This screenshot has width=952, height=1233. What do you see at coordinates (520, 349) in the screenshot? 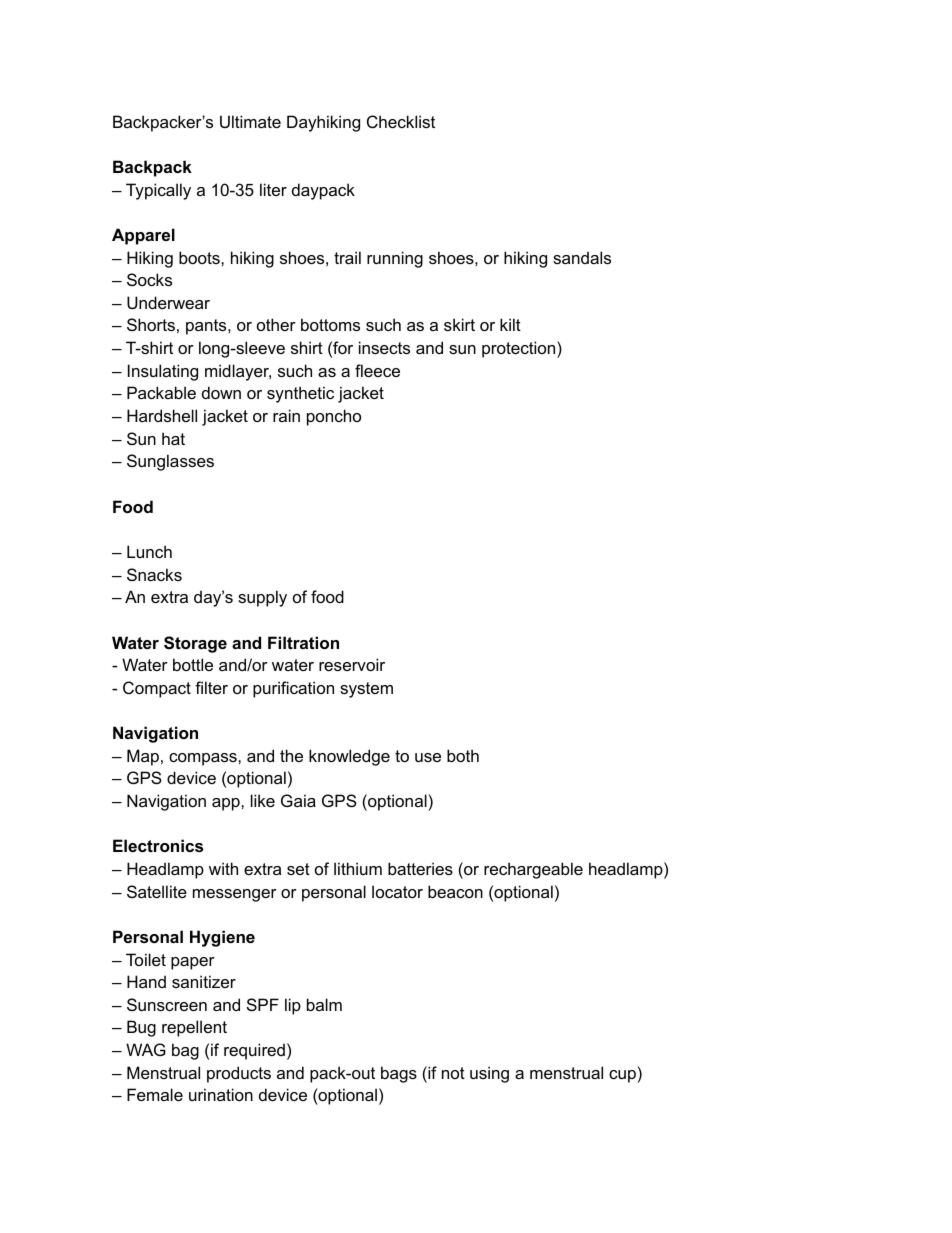
I see `protection` at bounding box center [520, 349].
